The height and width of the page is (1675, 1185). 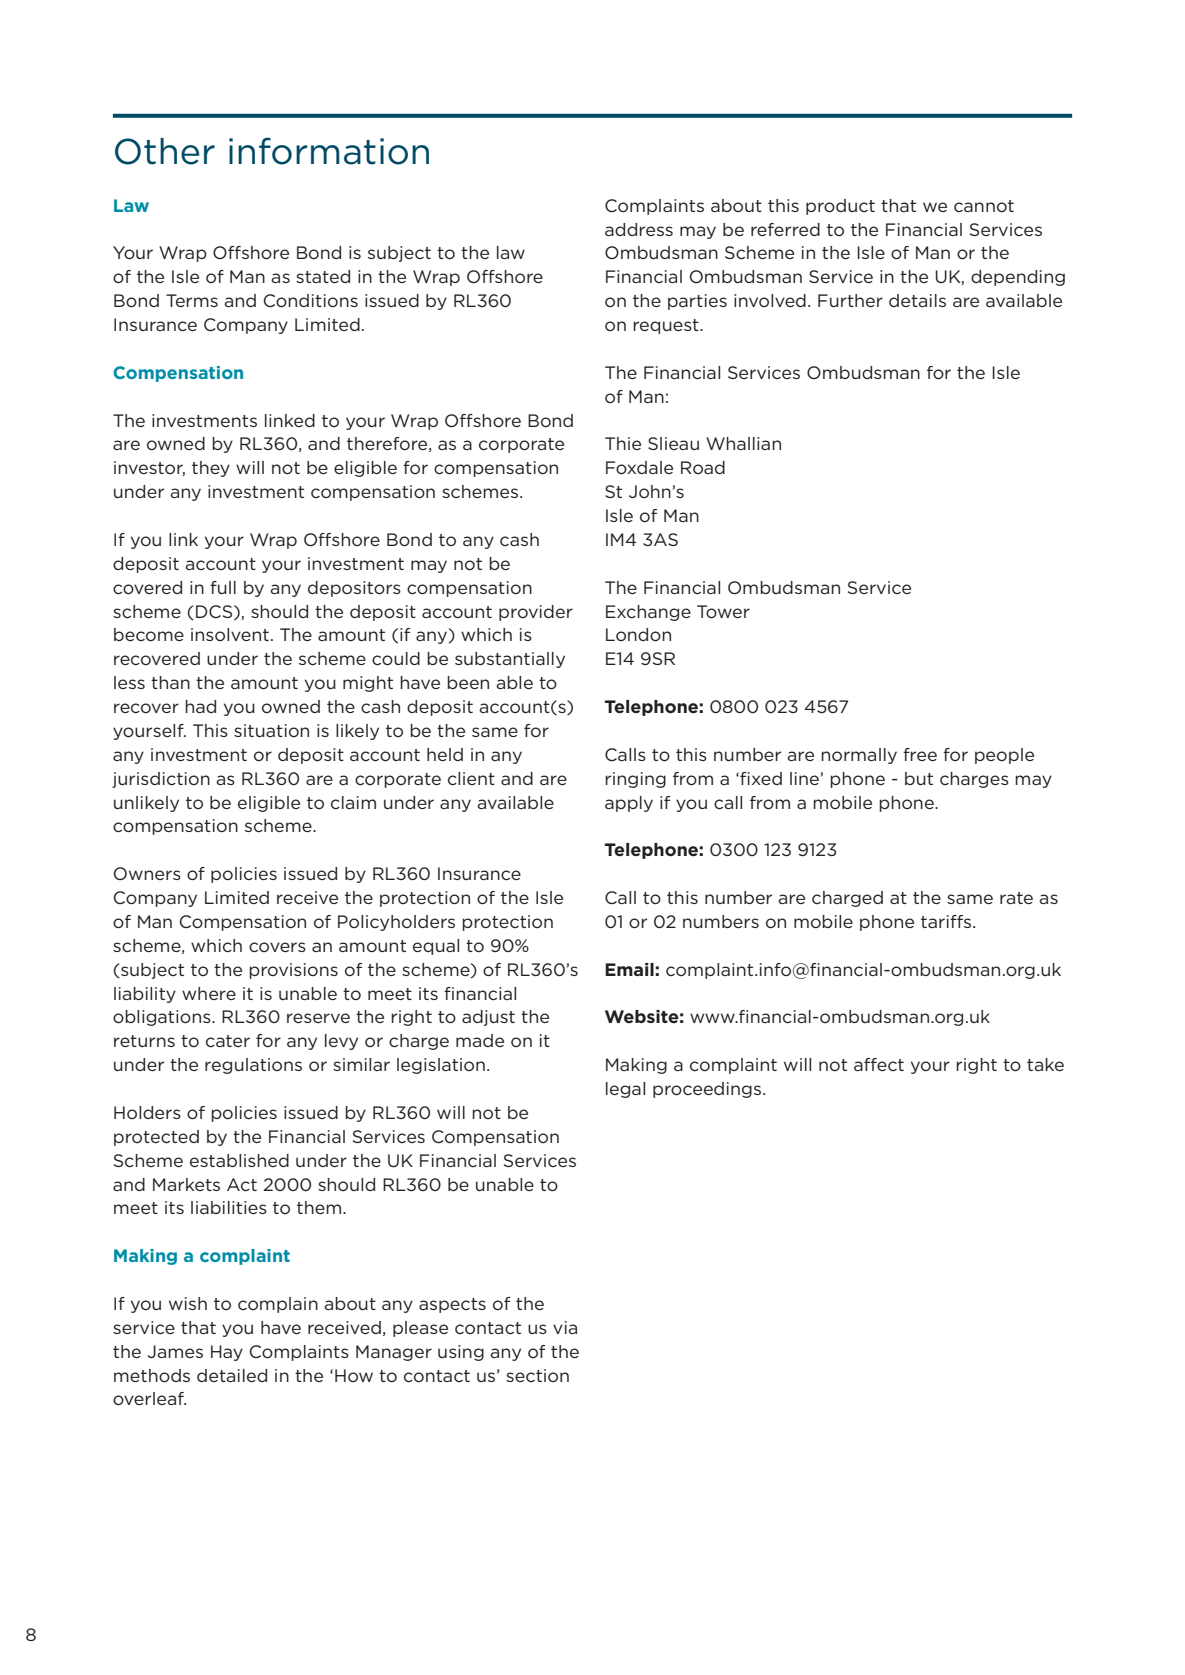 What do you see at coordinates (984, 206) in the page?
I see `cannot` at bounding box center [984, 206].
